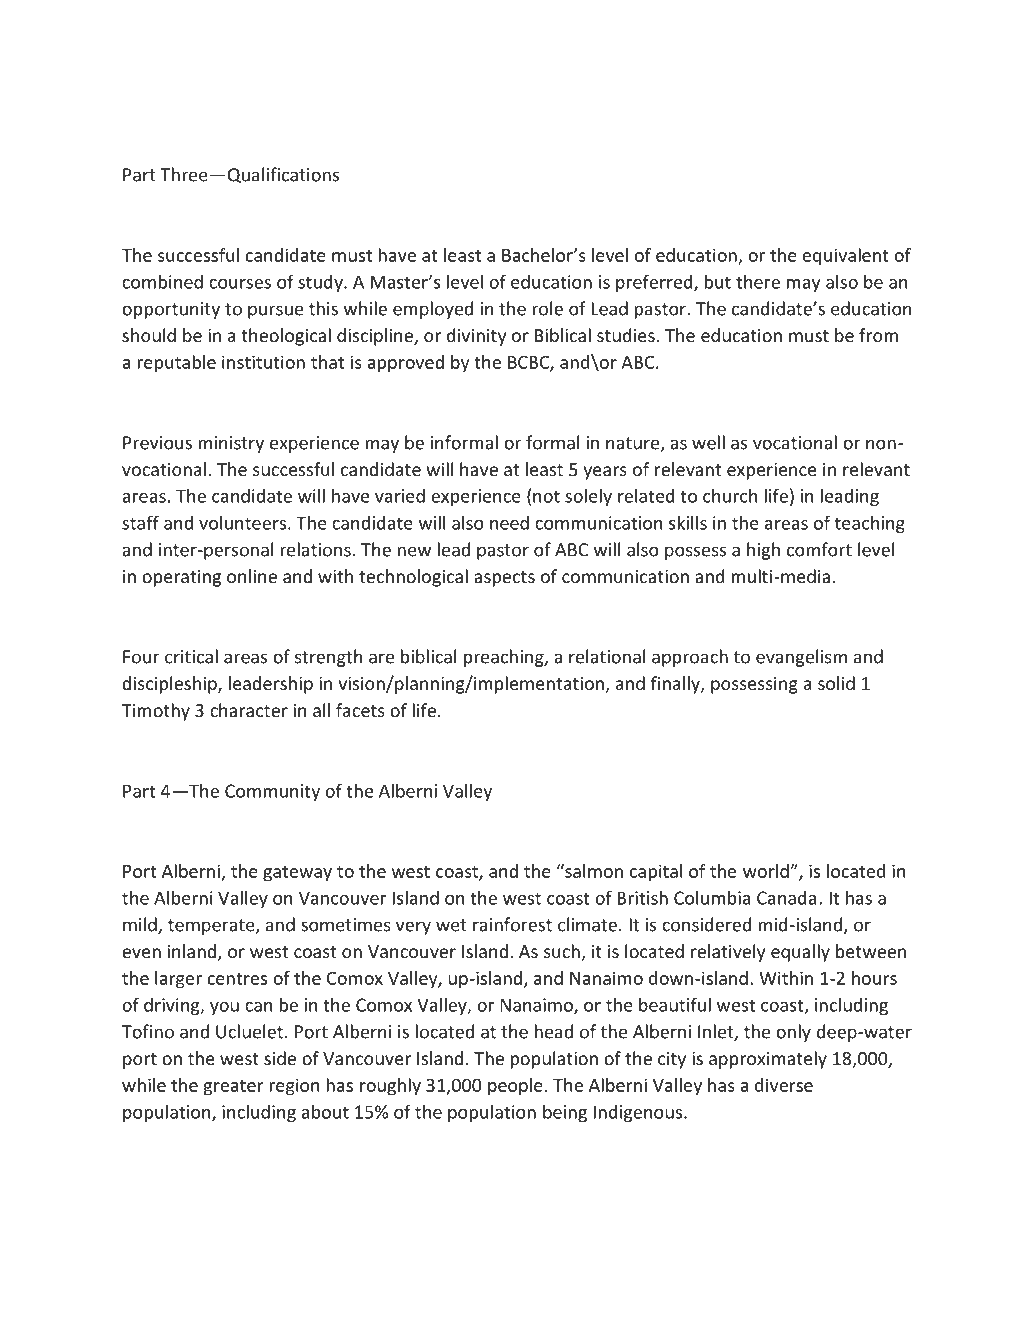 The height and width of the screenshot is (1339, 1035). Describe the element at coordinates (836, 683) in the screenshot. I see `solid` at that location.
